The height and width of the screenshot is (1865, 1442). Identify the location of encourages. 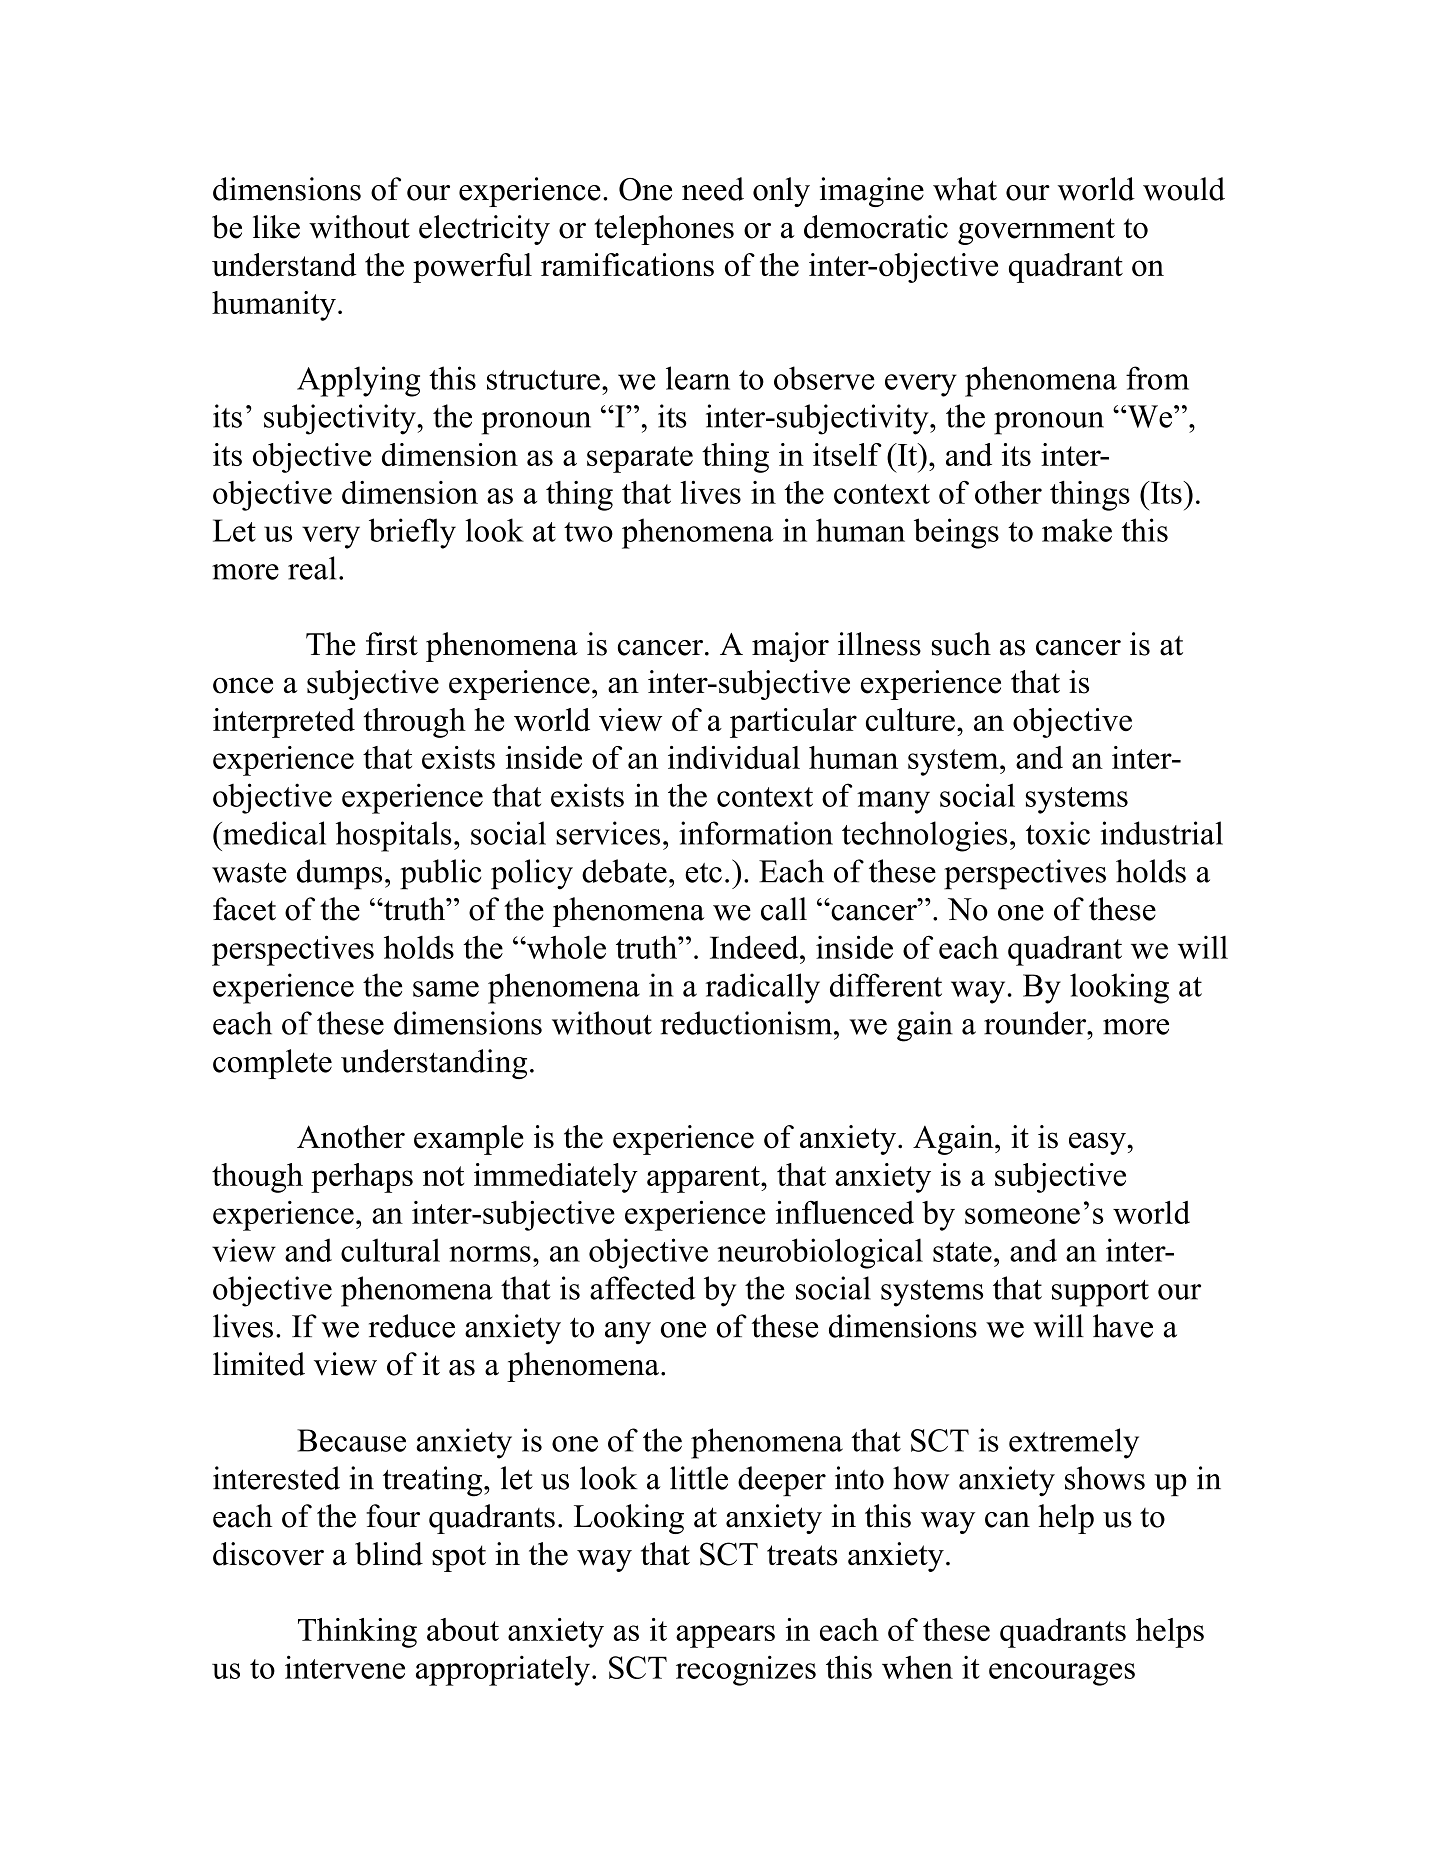
(1062, 1674).
